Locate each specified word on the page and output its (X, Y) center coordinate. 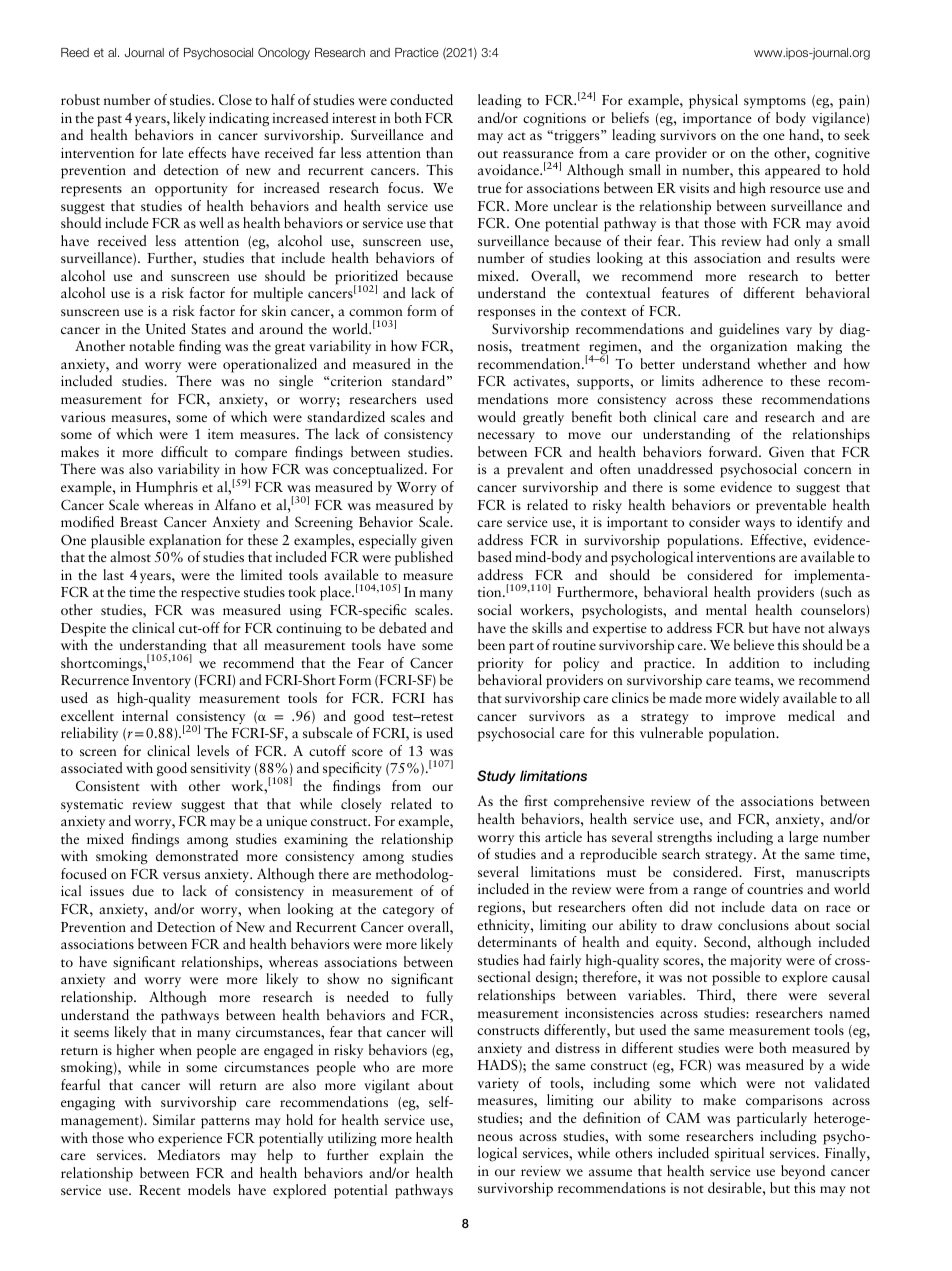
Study (496, 777)
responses (506, 314)
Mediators (188, 1154)
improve (751, 718)
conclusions (753, 924)
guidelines (749, 330)
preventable (791, 506)
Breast (139, 522)
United (165, 328)
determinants (517, 941)
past (109, 121)
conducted (421, 99)
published (424, 558)
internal (145, 715)
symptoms (775, 103)
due (143, 890)
